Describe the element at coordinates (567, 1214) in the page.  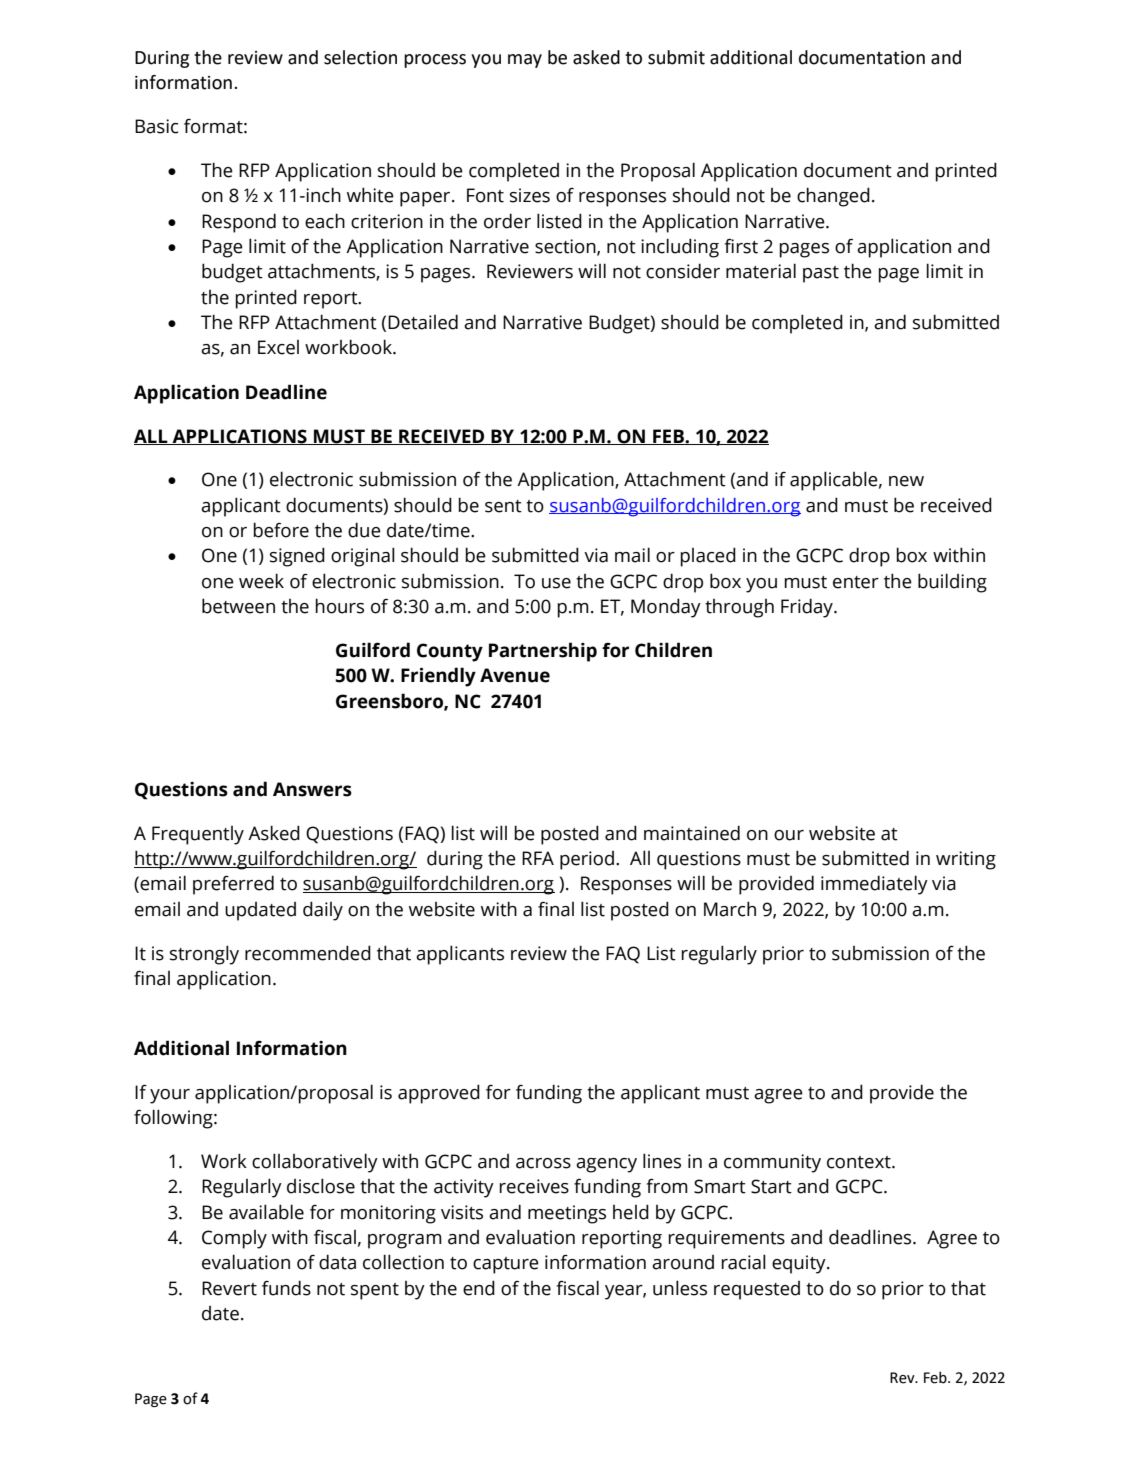
I see `meetings` at that location.
